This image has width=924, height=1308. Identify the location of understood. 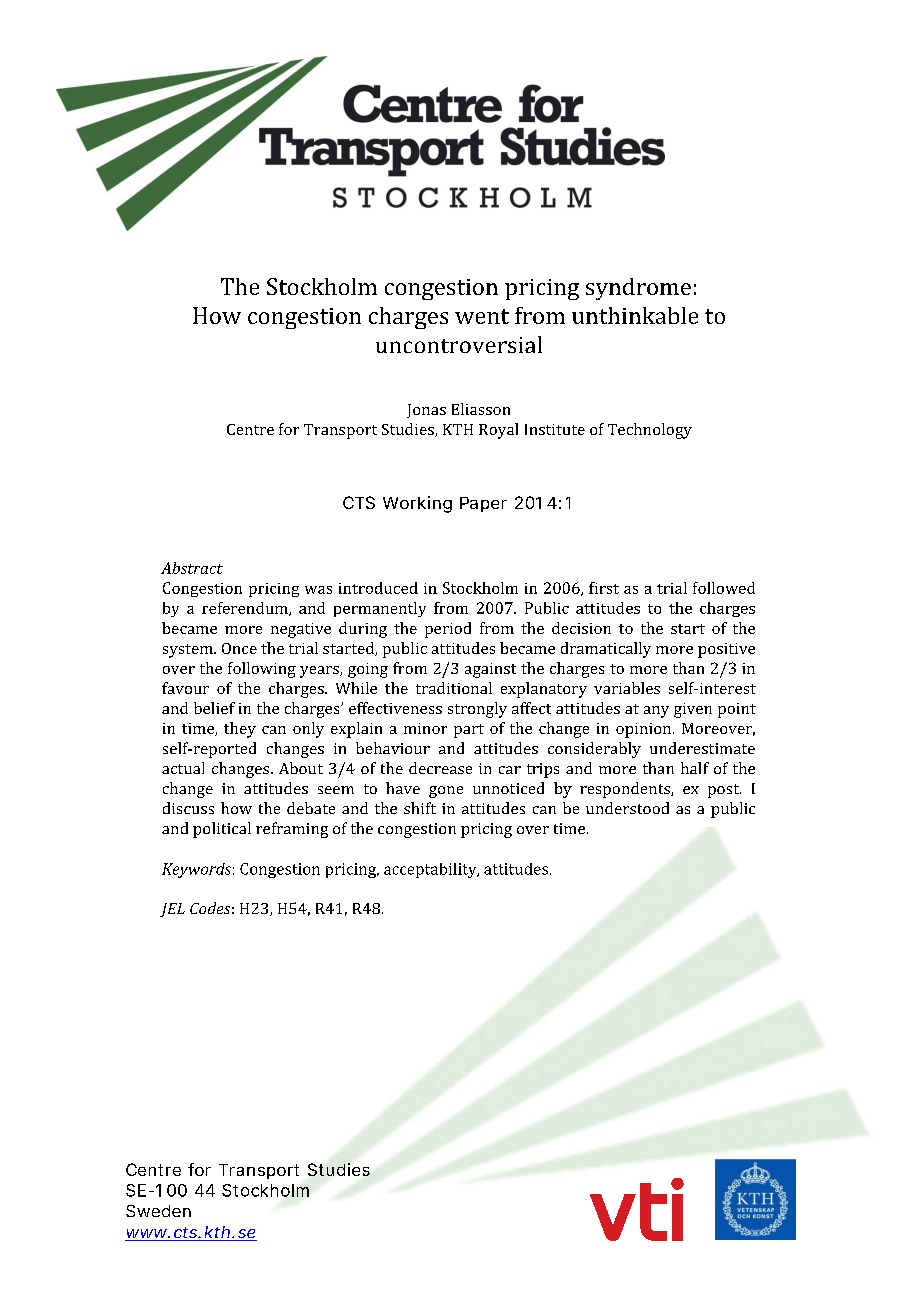
(627, 808).
